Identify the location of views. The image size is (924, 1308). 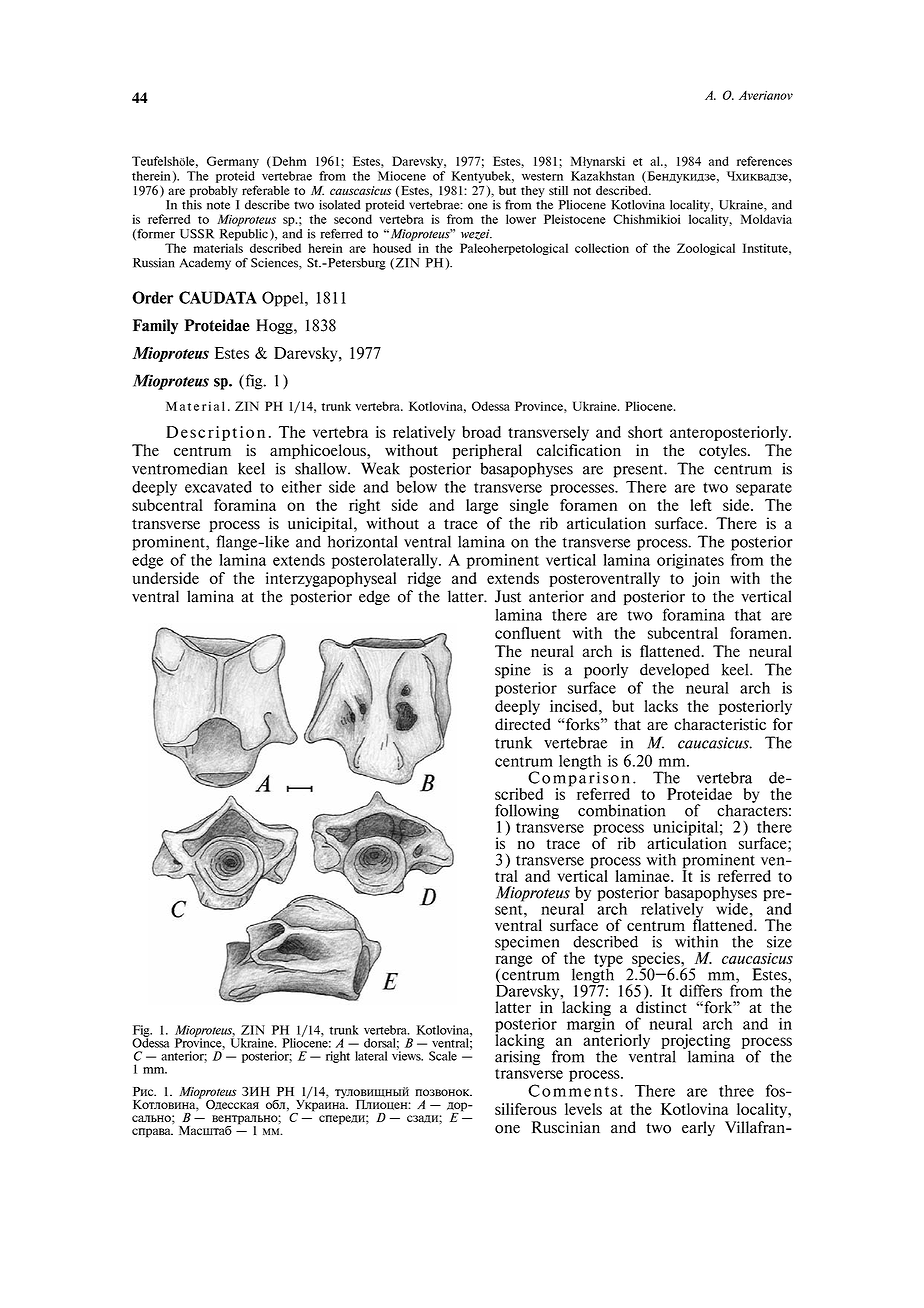
(407, 1055).
